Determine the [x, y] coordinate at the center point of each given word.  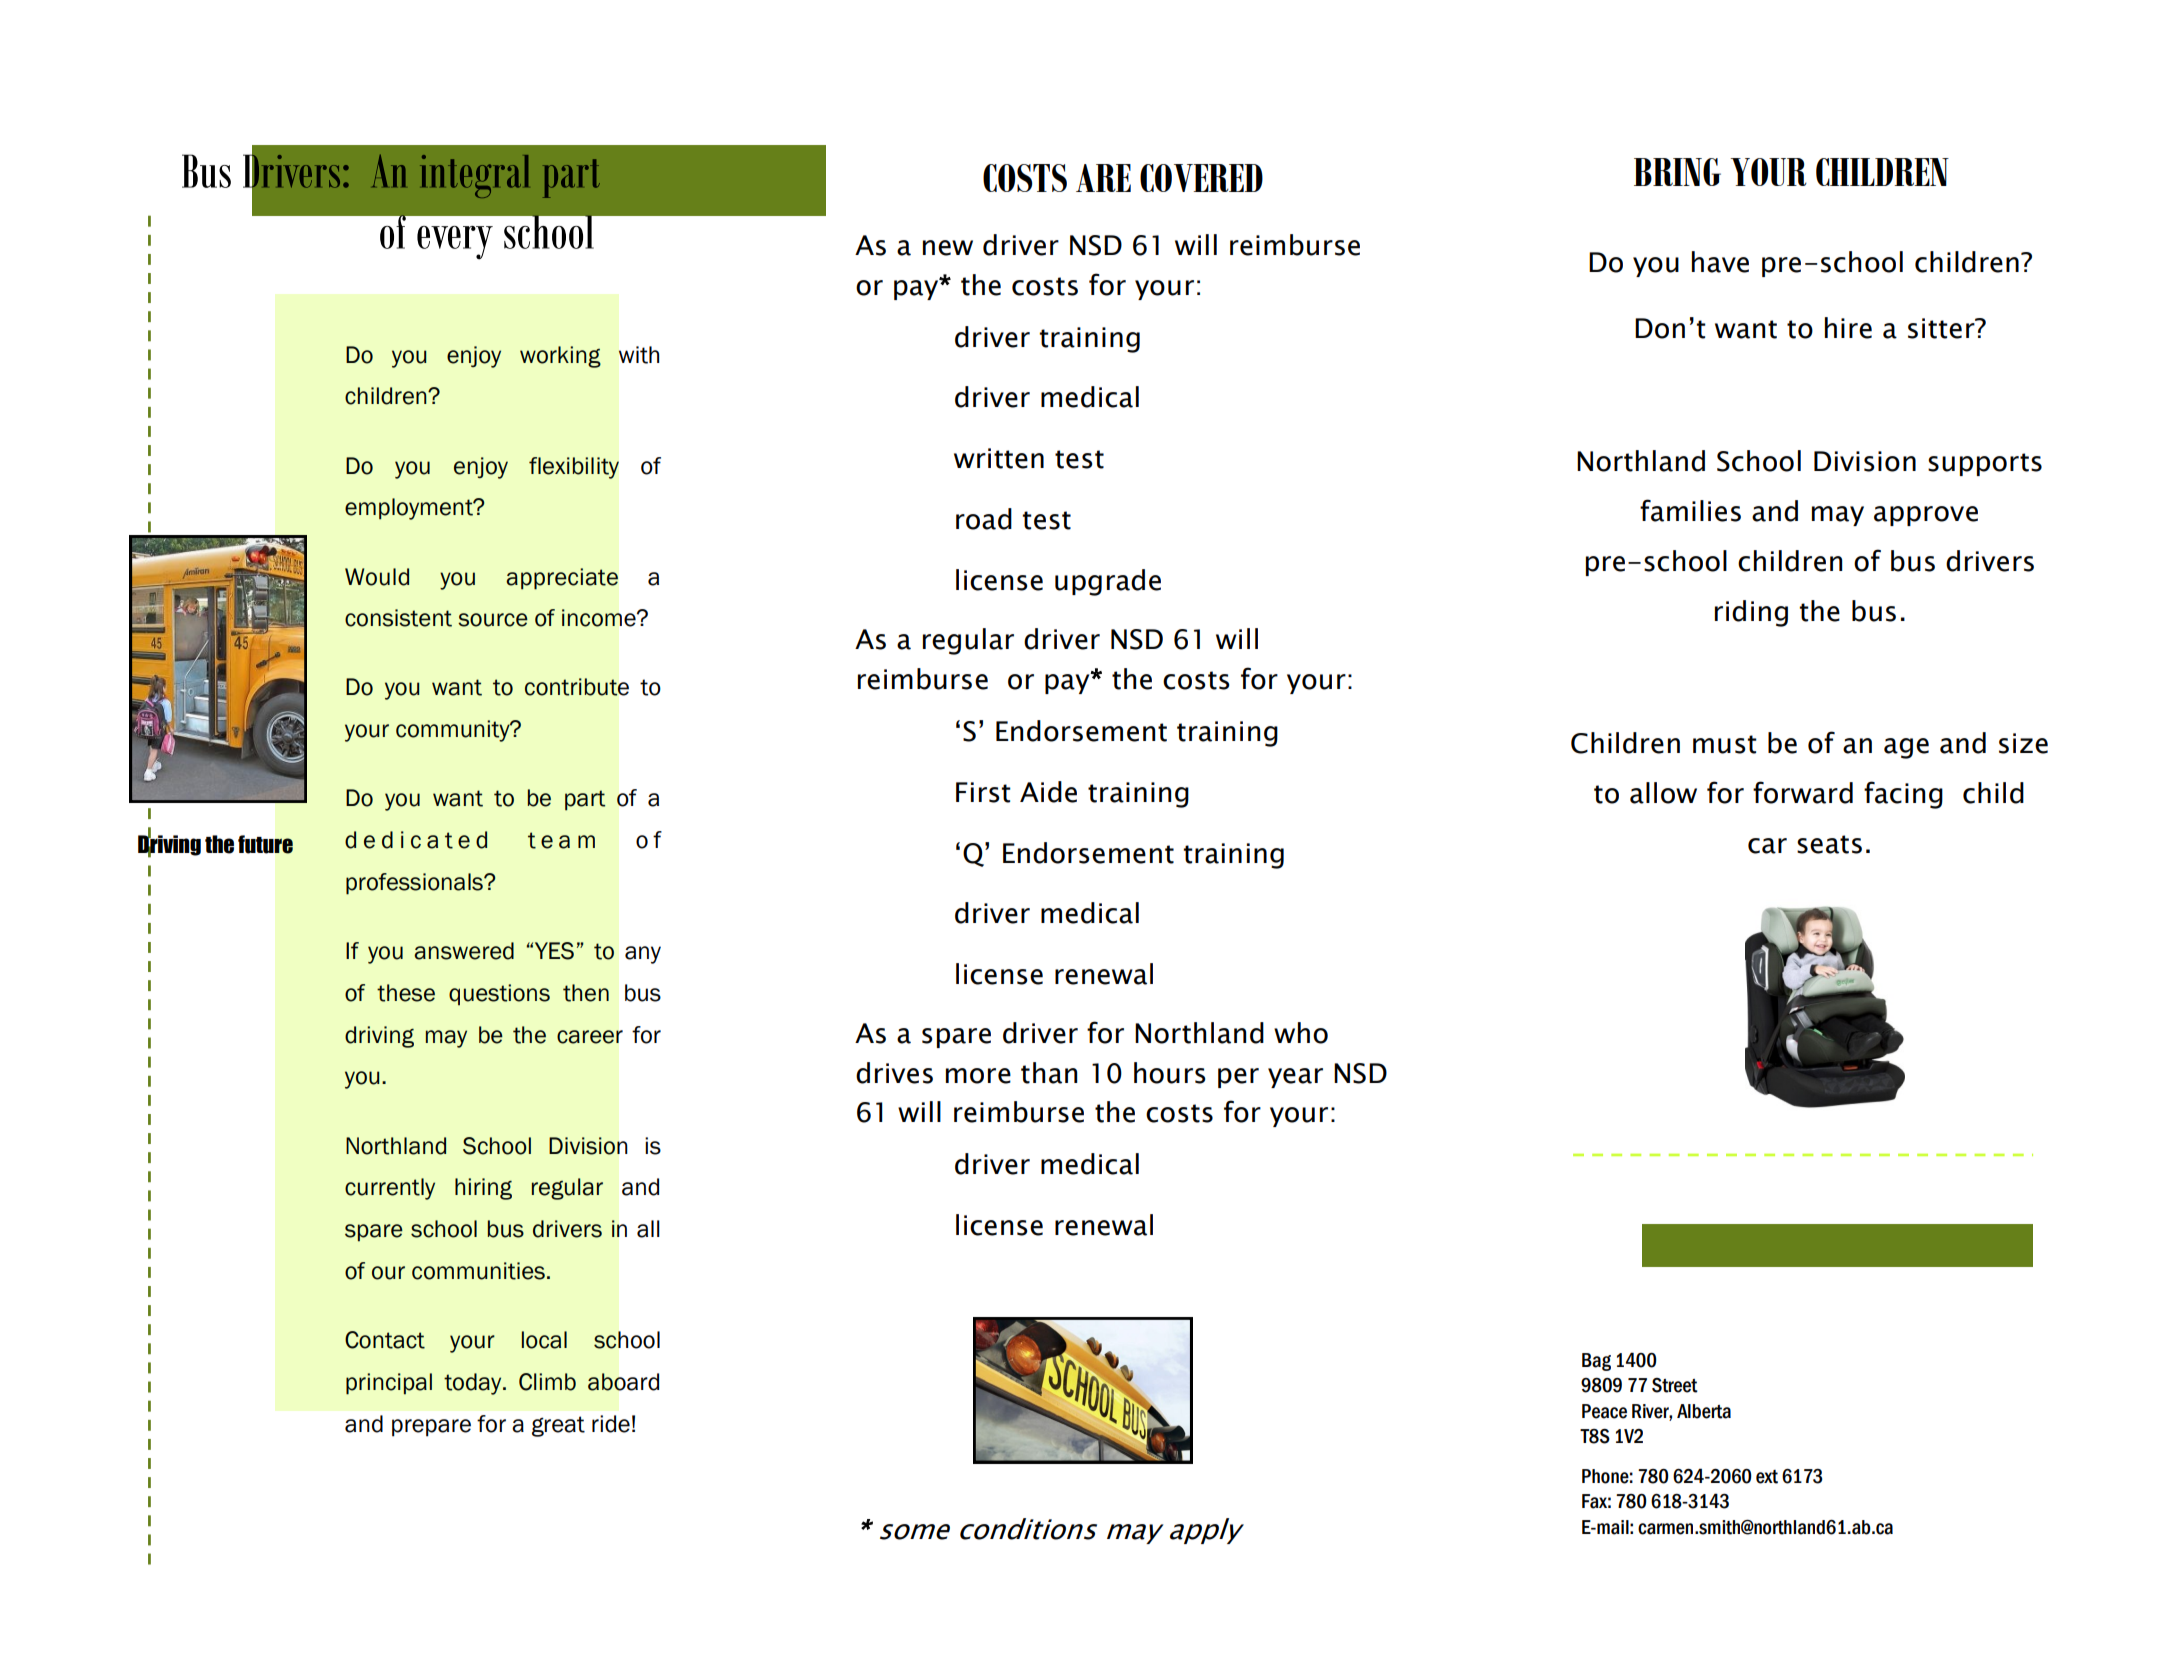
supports [1985, 464]
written [999, 458]
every [455, 243]
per [1238, 1078]
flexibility [574, 468]
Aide [1048, 792]
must [1725, 744]
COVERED [1201, 178]
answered [464, 951]
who [1301, 1033]
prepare [431, 1428]
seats [1829, 844]
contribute [577, 687]
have [1720, 262]
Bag [1596, 1362]
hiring [483, 1189]
